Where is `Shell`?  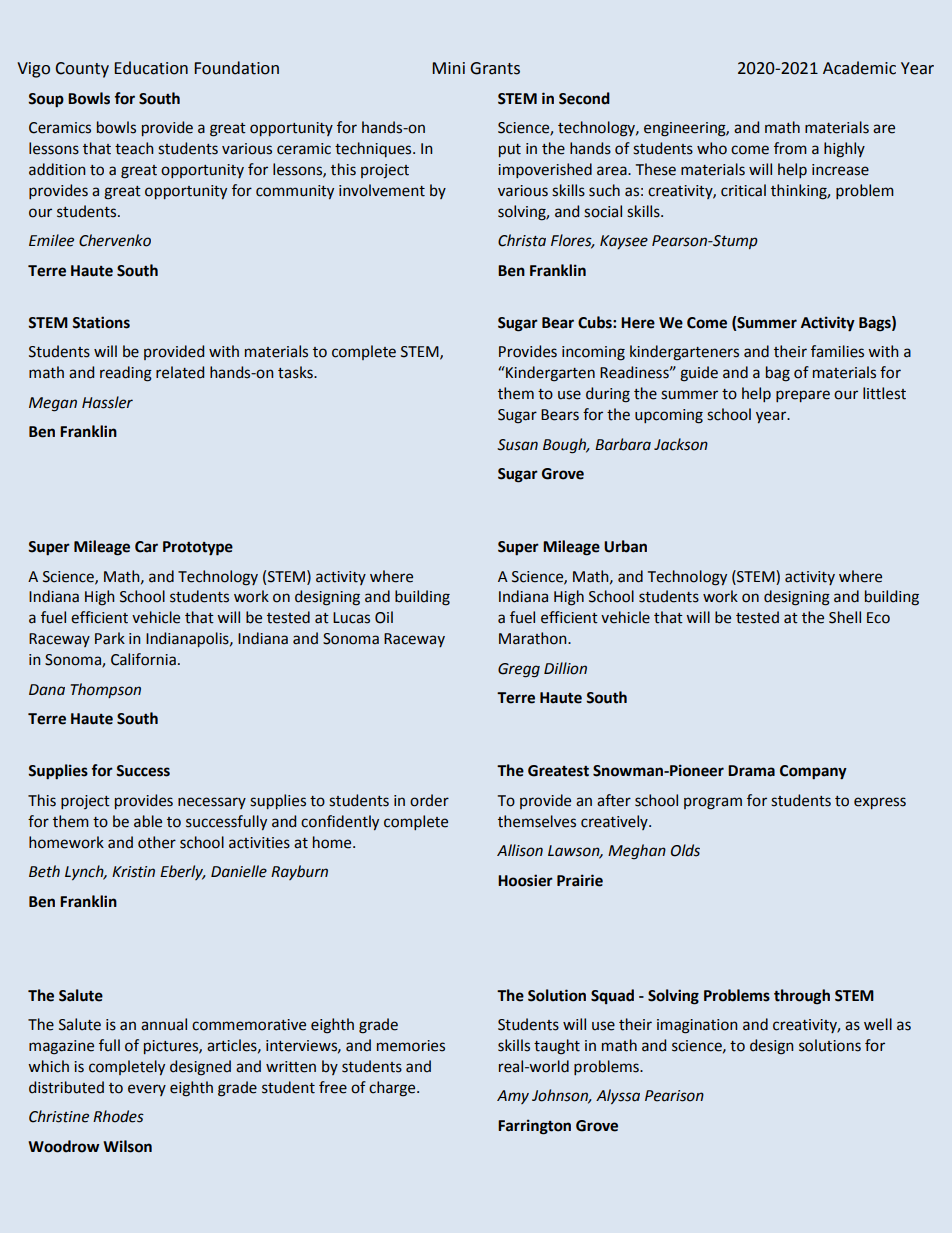
Shell is located at coordinates (845, 617).
